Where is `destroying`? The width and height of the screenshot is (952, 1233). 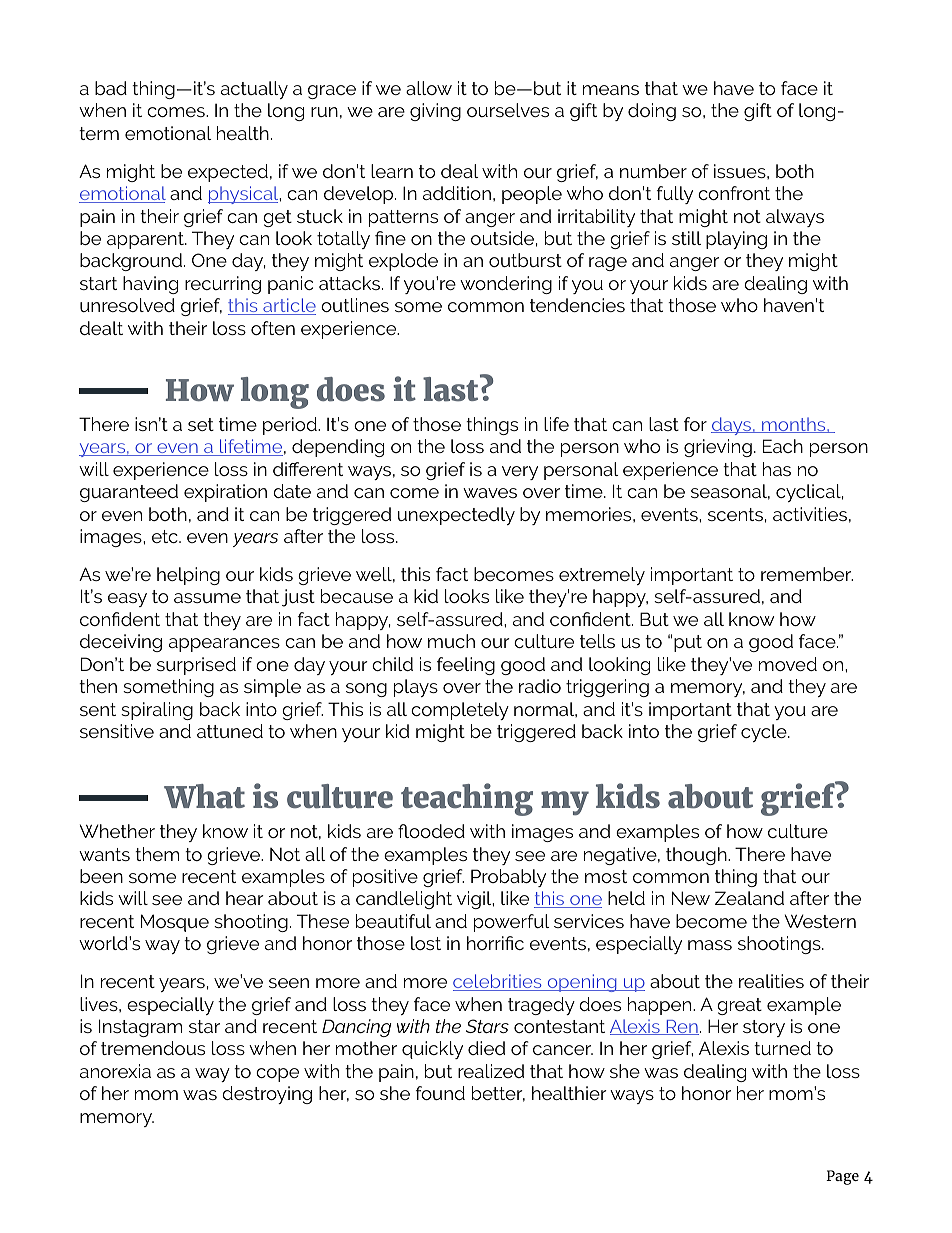
destroying is located at coordinates (267, 1095).
